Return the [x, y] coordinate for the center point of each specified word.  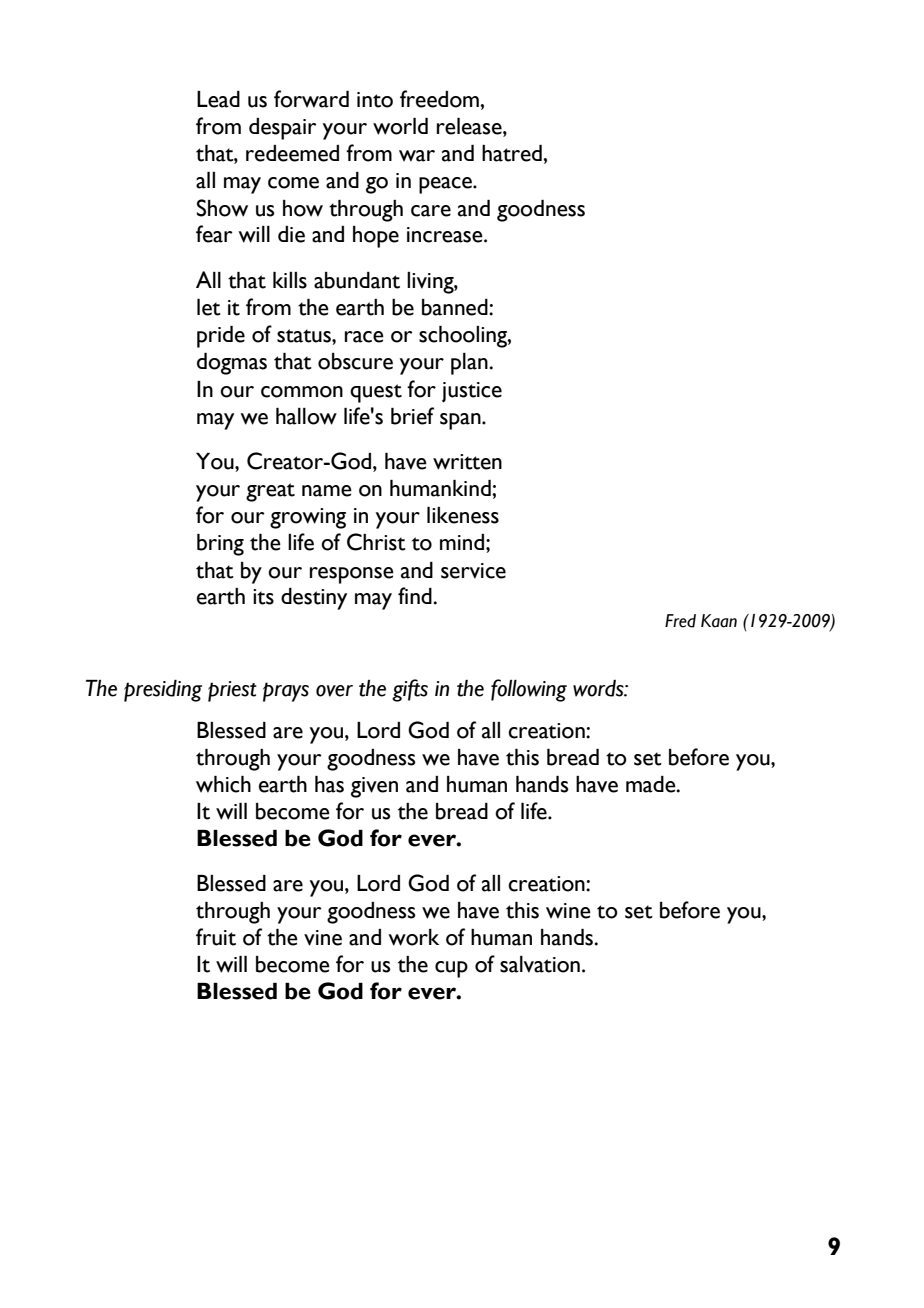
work [414, 937]
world [400, 126]
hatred [513, 153]
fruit [216, 937]
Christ [376, 542]
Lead [218, 99]
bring [220, 545]
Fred [680, 621]
